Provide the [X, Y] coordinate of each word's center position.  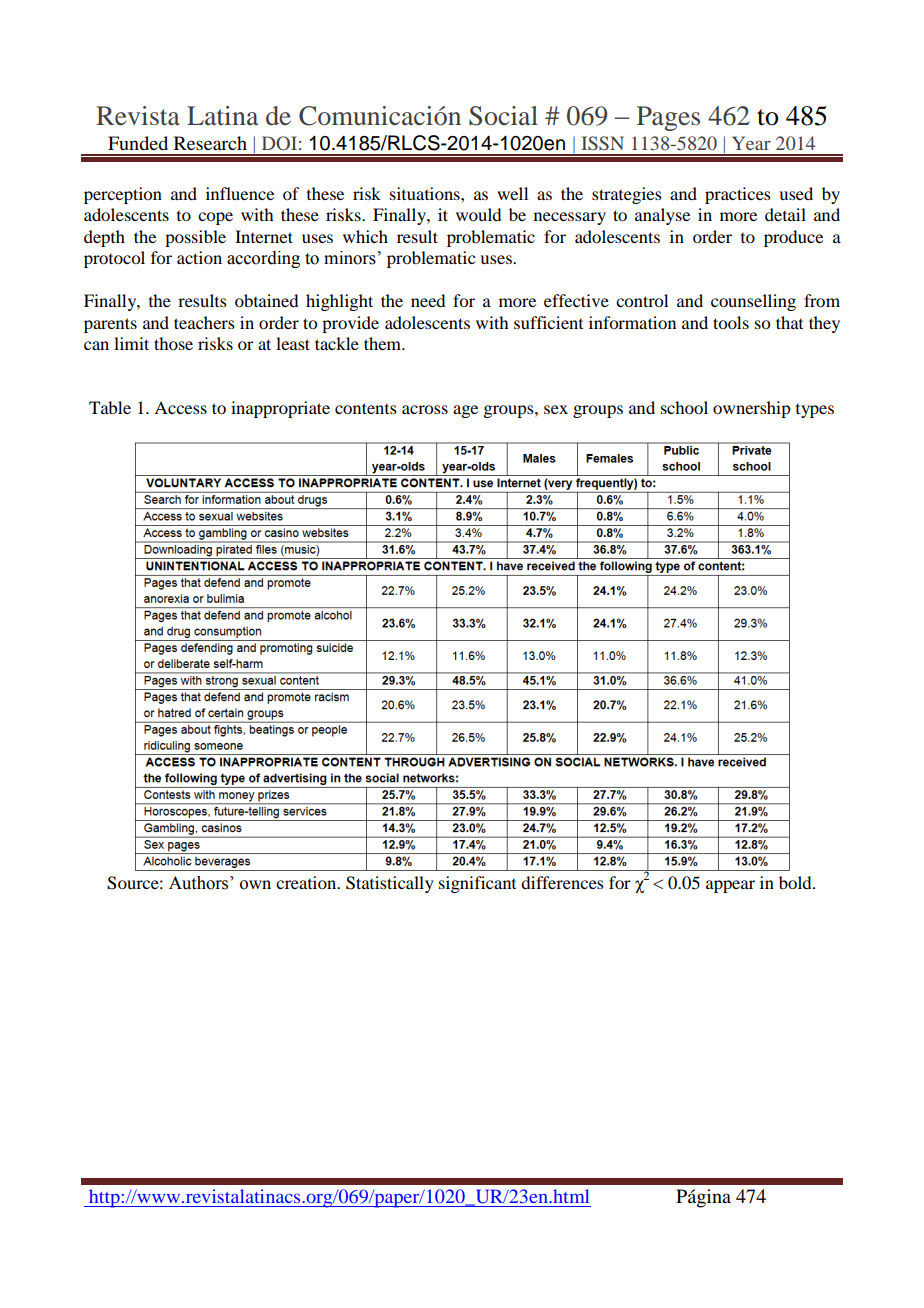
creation [307, 882]
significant [477, 884]
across [425, 409]
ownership [751, 409]
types [815, 411]
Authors [200, 883]
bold [796, 882]
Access [180, 407]
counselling [753, 302]
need [428, 300]
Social [503, 116]
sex [556, 409]
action [199, 257]
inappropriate [280, 409]
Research [210, 143]
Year [751, 143]
